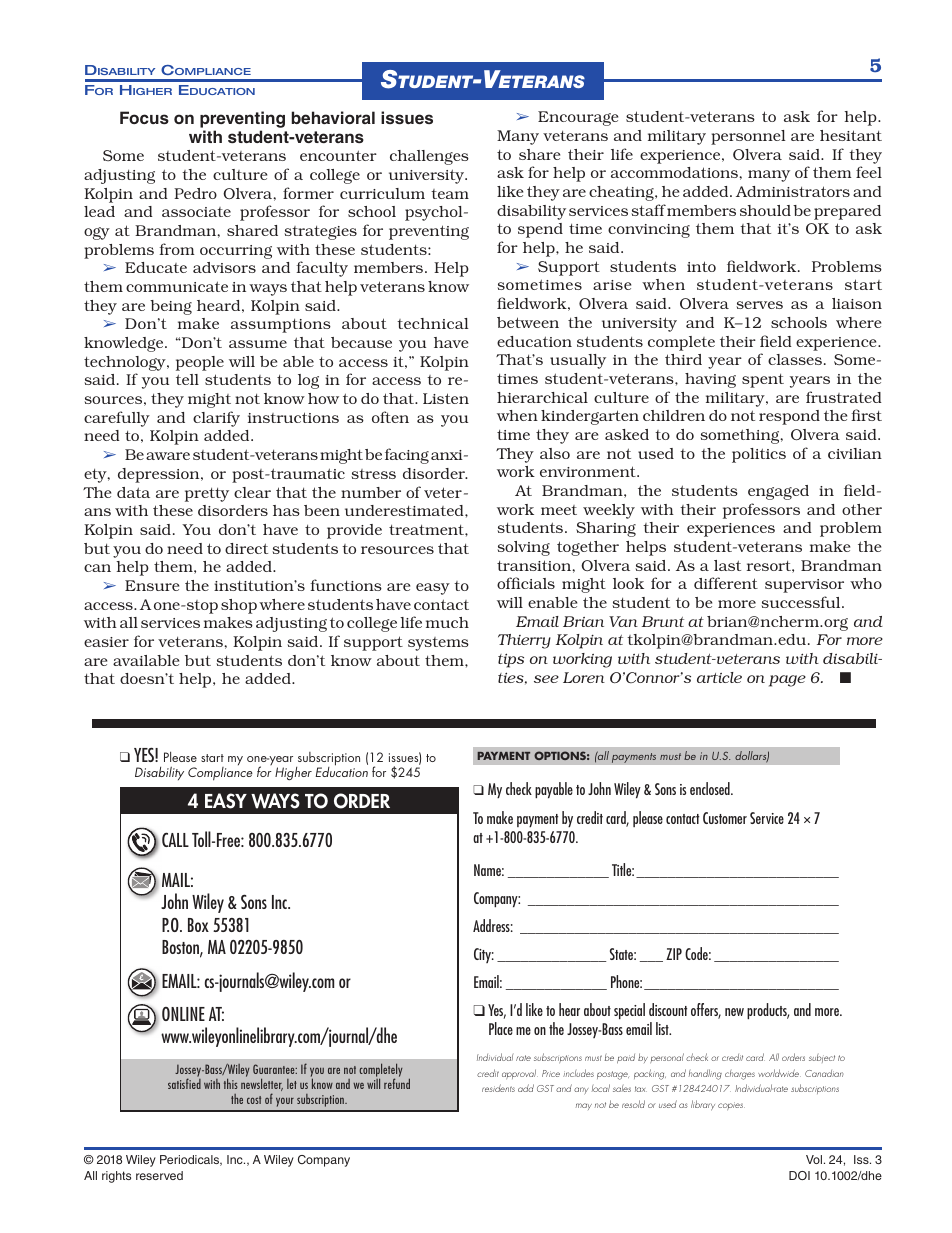 The width and height of the screenshot is (952, 1233). What do you see at coordinates (239, 606) in the screenshot?
I see `shop` at bounding box center [239, 606].
